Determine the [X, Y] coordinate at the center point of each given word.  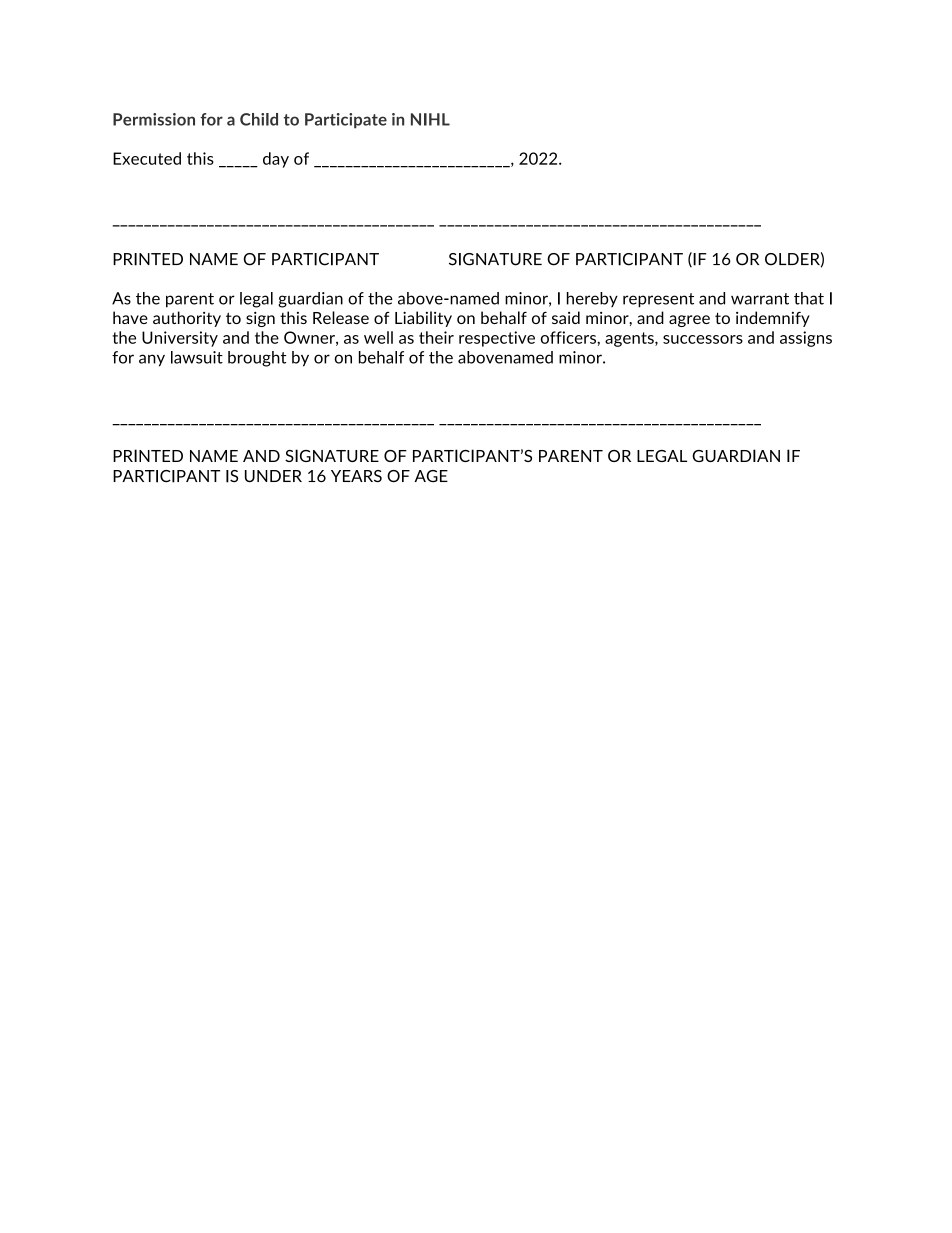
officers [569, 337]
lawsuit [197, 357]
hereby [592, 299]
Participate [346, 121]
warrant [760, 299]
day [276, 160]
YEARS [356, 476]
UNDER [273, 476]
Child [259, 119]
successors [703, 339]
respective [497, 339]
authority [187, 319]
